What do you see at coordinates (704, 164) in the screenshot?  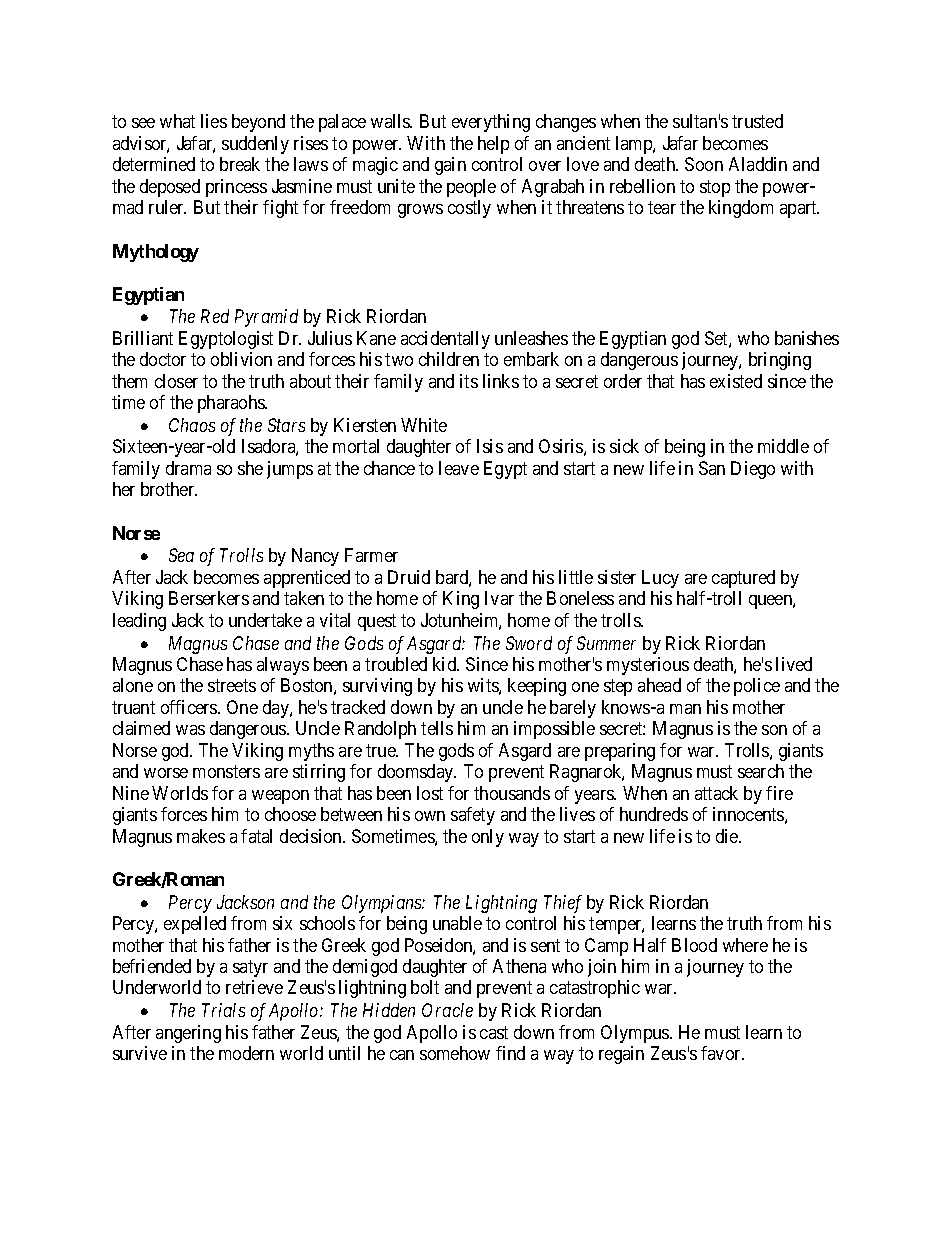 I see `Soon` at bounding box center [704, 164].
